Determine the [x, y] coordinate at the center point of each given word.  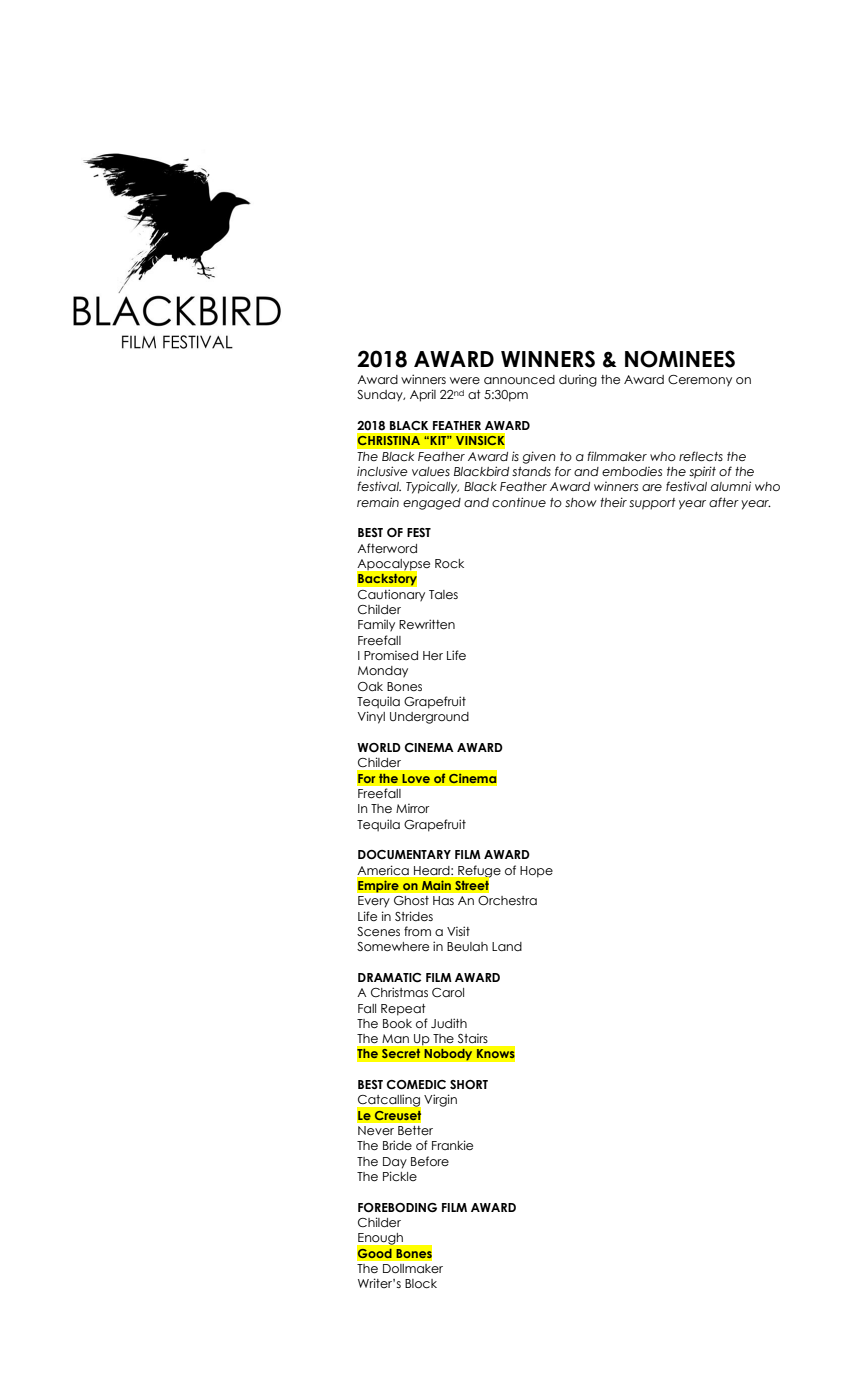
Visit [458, 931]
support [652, 504]
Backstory [387, 579]
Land [507, 946]
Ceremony [700, 381]
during [578, 380]
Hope [536, 872]
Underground [429, 718]
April [423, 395]
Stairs [472, 1038]
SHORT [469, 1085]
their [613, 502]
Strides [414, 916]
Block [421, 1284]
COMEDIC [416, 1085]
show [581, 503]
